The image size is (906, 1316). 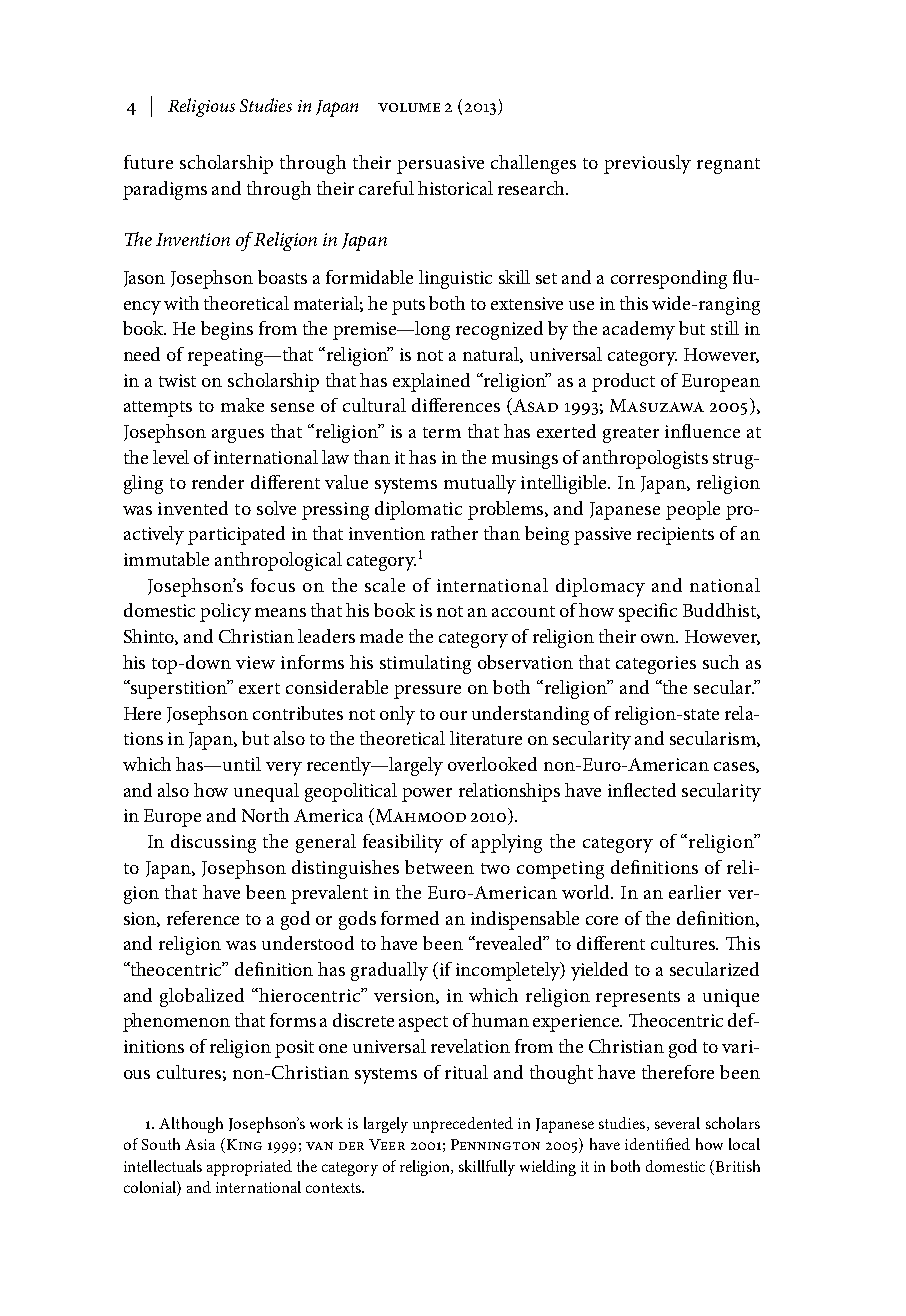 I want to click on future, so click(x=148, y=162).
